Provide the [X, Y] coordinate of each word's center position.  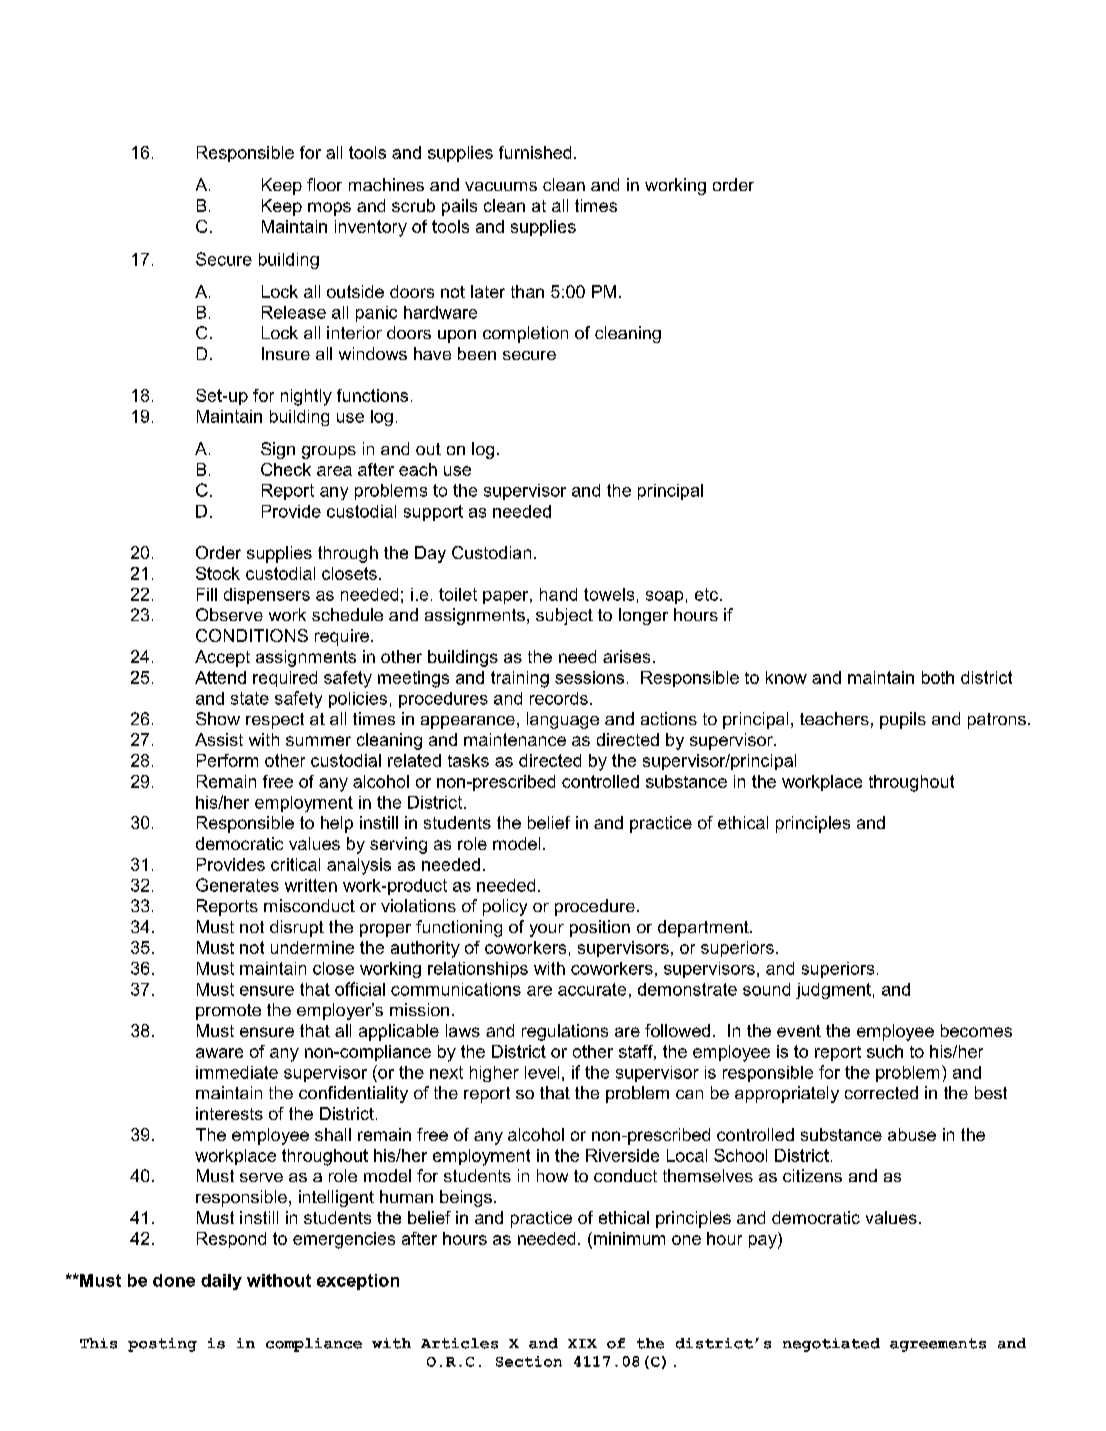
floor [324, 184]
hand [558, 594]
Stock [218, 573]
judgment [833, 991]
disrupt [297, 928]
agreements [938, 1345]
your [547, 930]
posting [162, 1345]
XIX [582, 1343]
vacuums [501, 186]
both [938, 677]
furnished [535, 152]
